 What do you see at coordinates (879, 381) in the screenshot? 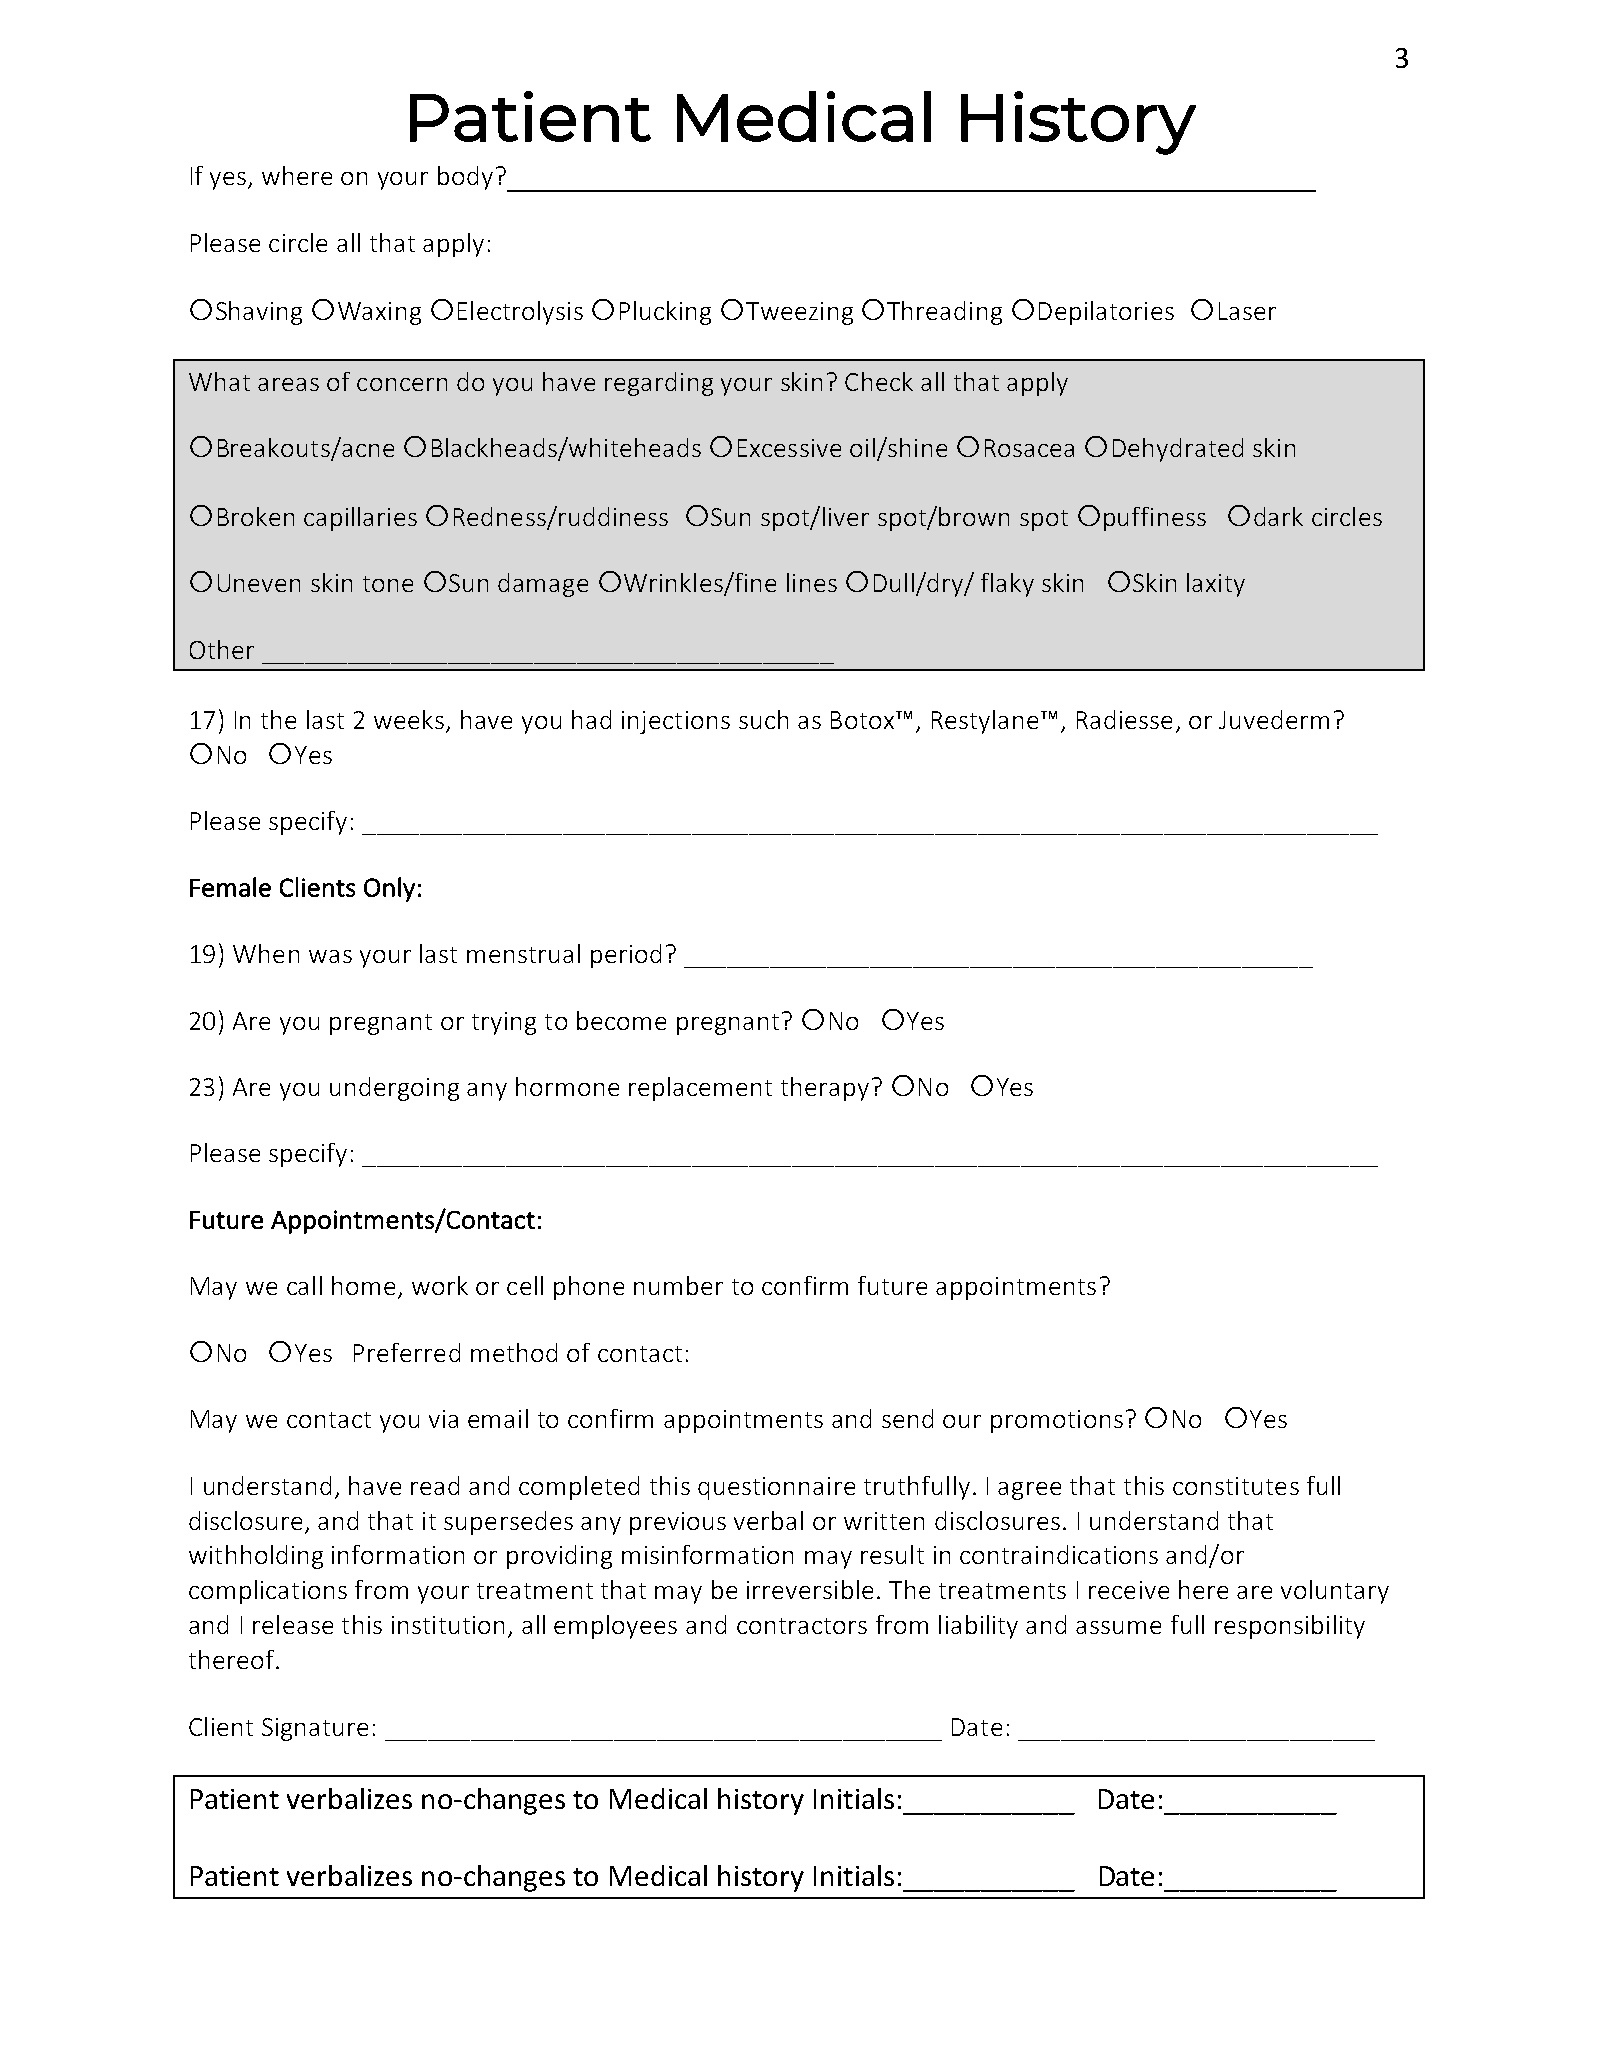
I see `Check` at bounding box center [879, 381].
